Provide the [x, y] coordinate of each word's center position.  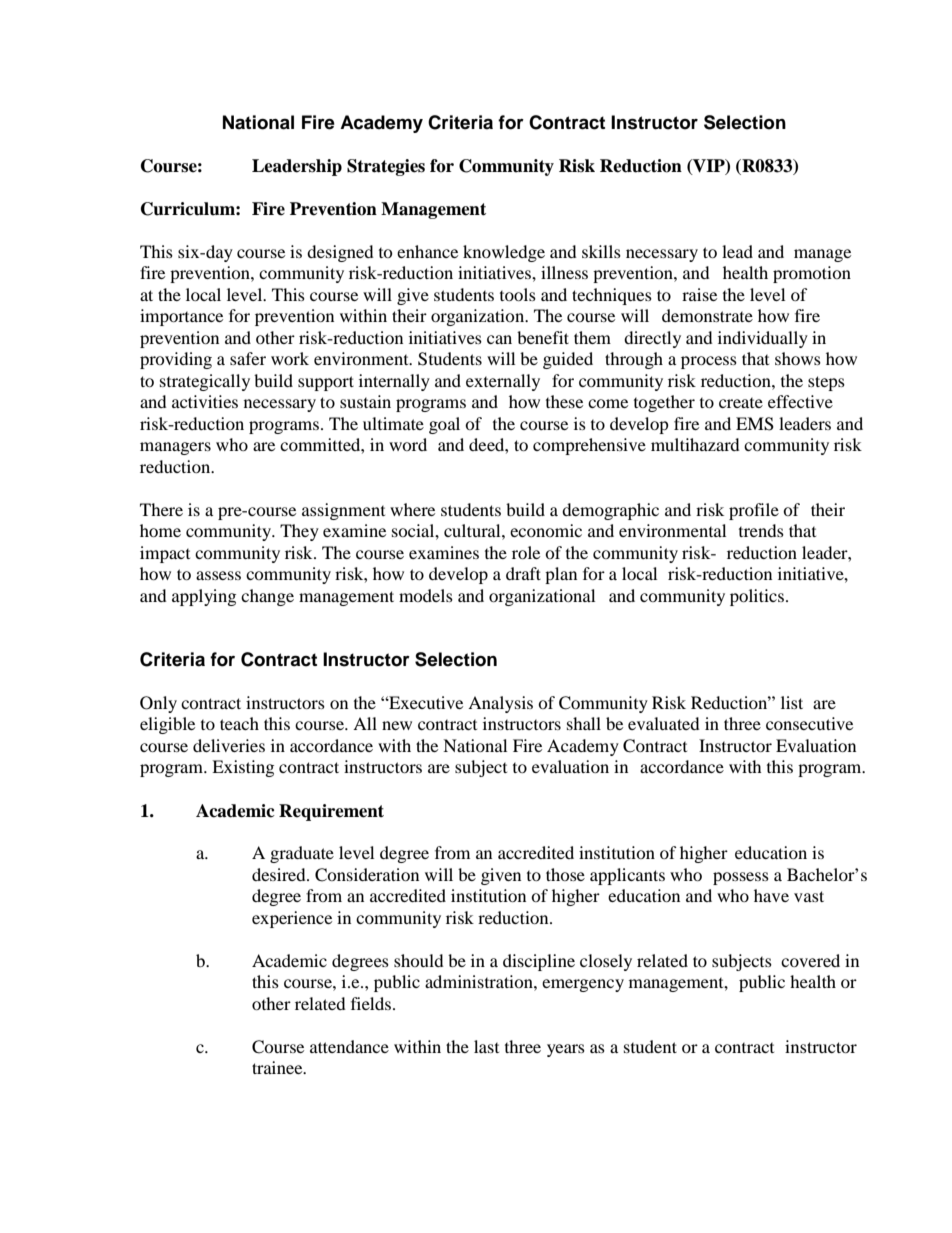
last [486, 1046]
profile [754, 511]
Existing [243, 768]
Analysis [500, 704]
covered [810, 960]
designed [340, 253]
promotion [812, 274]
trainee [278, 1067]
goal [444, 425]
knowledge [504, 253]
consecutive [809, 723]
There [161, 509]
